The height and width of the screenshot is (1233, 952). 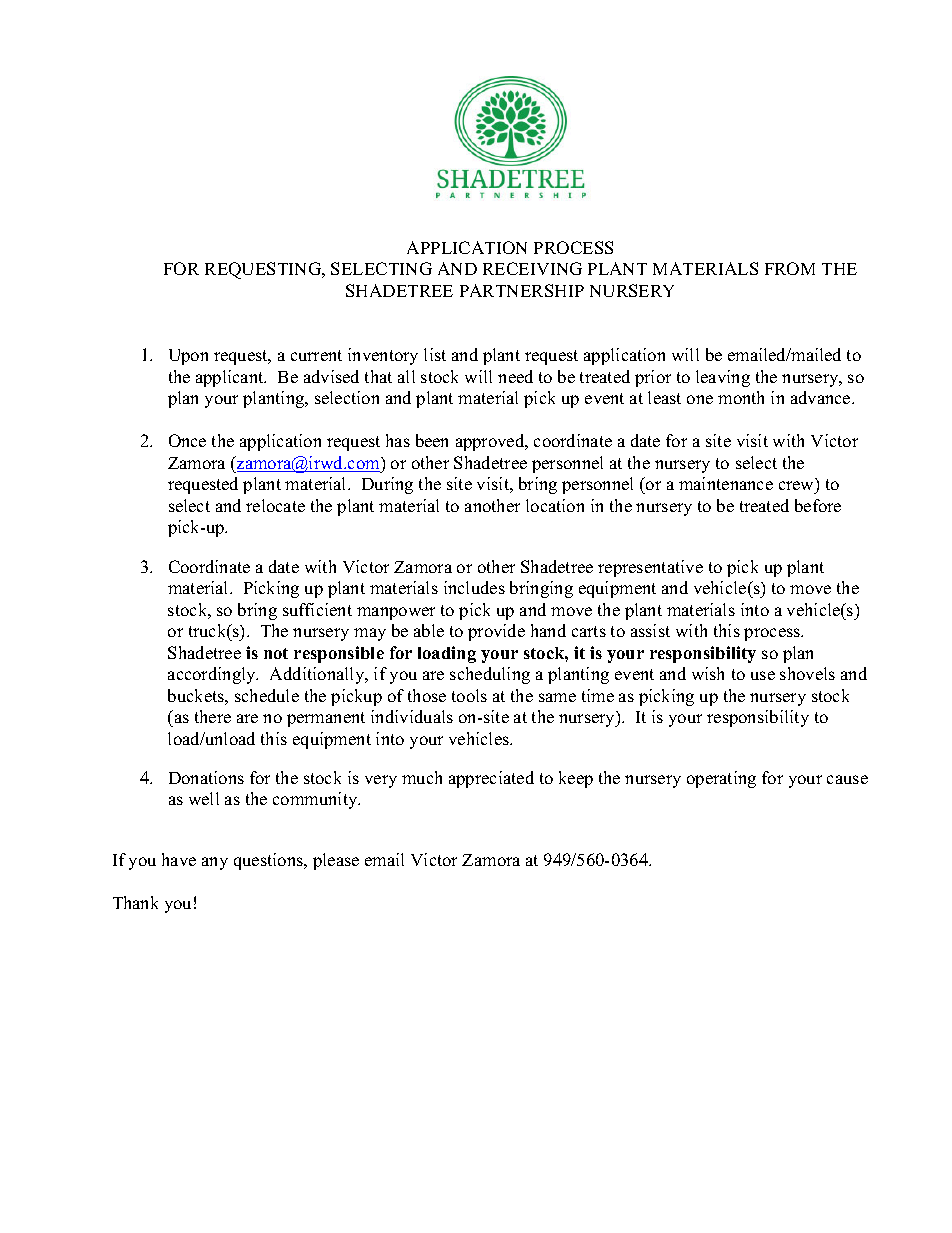 What do you see at coordinates (708, 673) in the screenshot?
I see `wish` at bounding box center [708, 673].
